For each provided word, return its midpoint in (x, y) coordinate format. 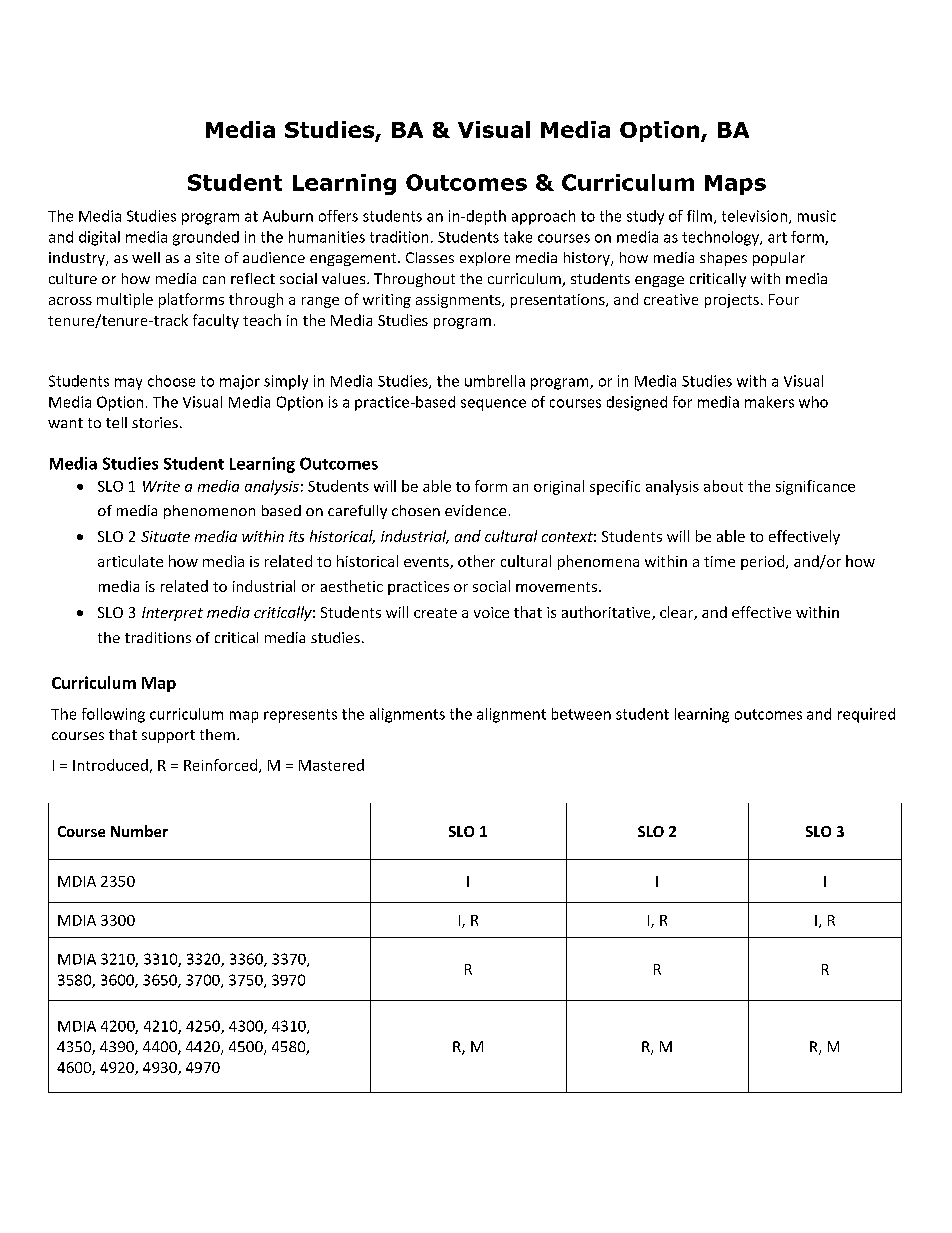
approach (543, 217)
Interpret (172, 614)
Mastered (331, 765)
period (764, 562)
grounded (206, 238)
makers (769, 402)
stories (155, 422)
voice (491, 612)
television (754, 216)
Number (139, 831)
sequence (493, 405)
